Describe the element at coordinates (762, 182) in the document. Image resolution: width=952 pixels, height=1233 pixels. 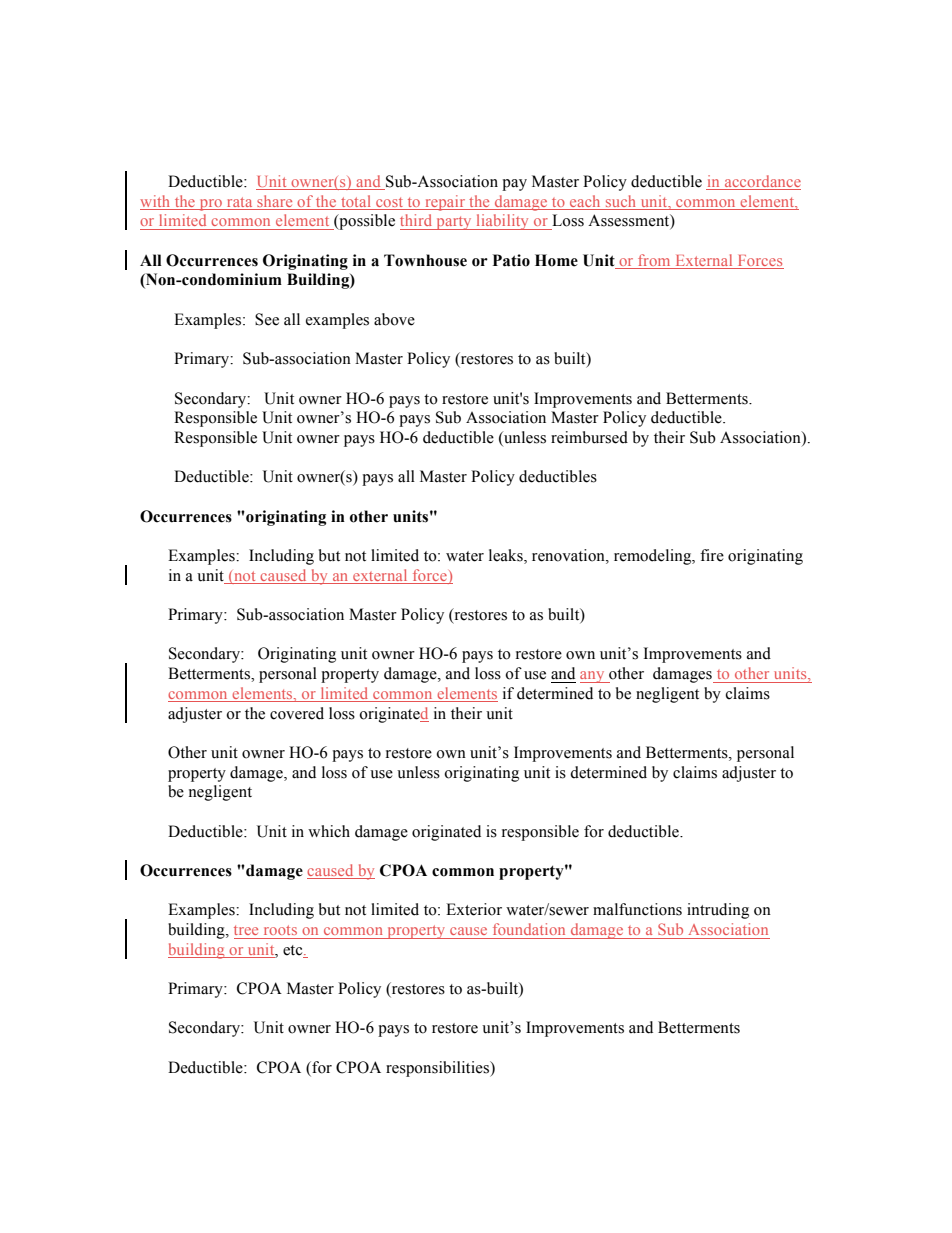
I see `accordance` at that location.
